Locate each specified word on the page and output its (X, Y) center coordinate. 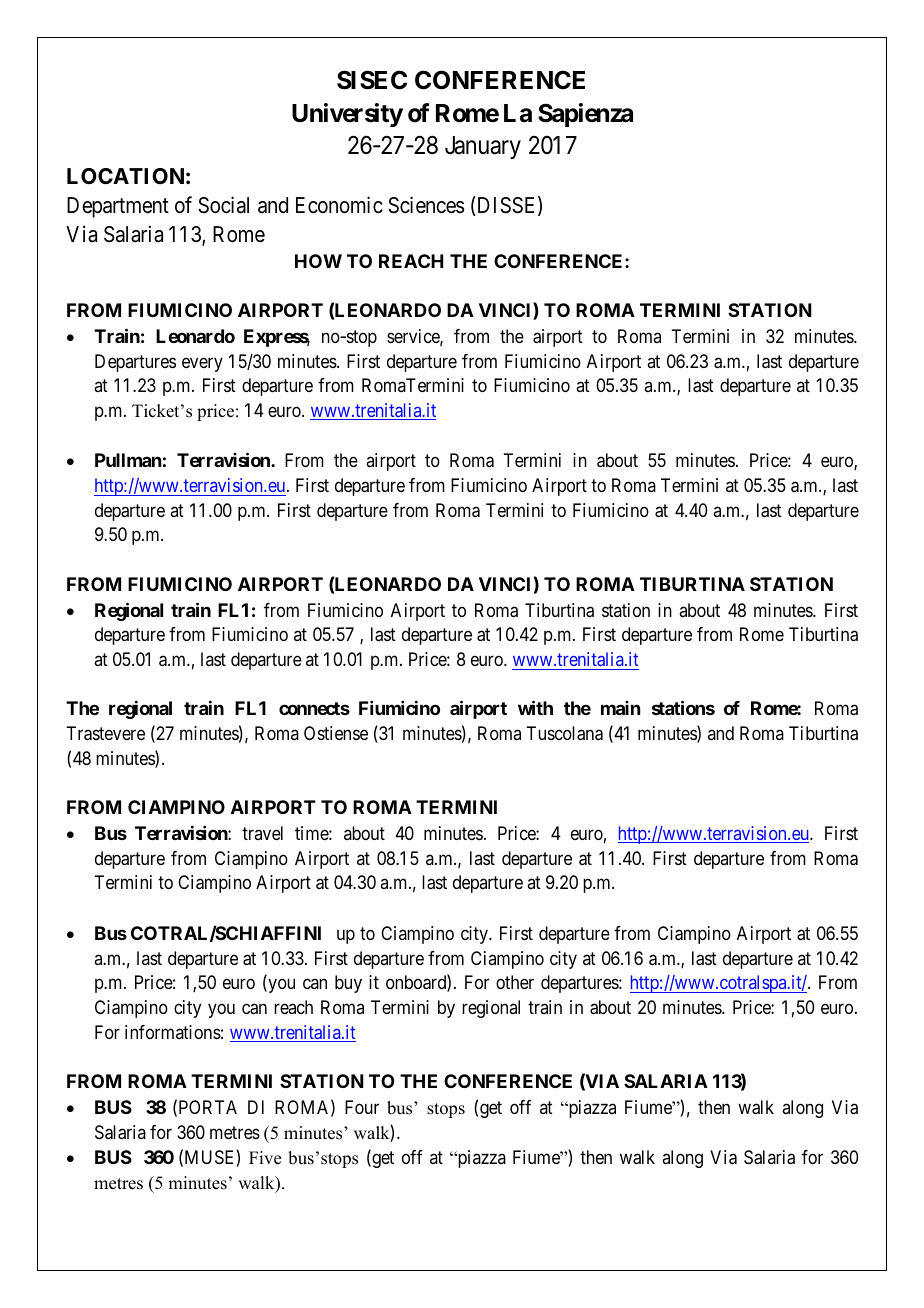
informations (173, 1032)
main (620, 708)
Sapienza (585, 115)
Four (362, 1107)
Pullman (128, 460)
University (347, 115)
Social (223, 205)
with (535, 707)
